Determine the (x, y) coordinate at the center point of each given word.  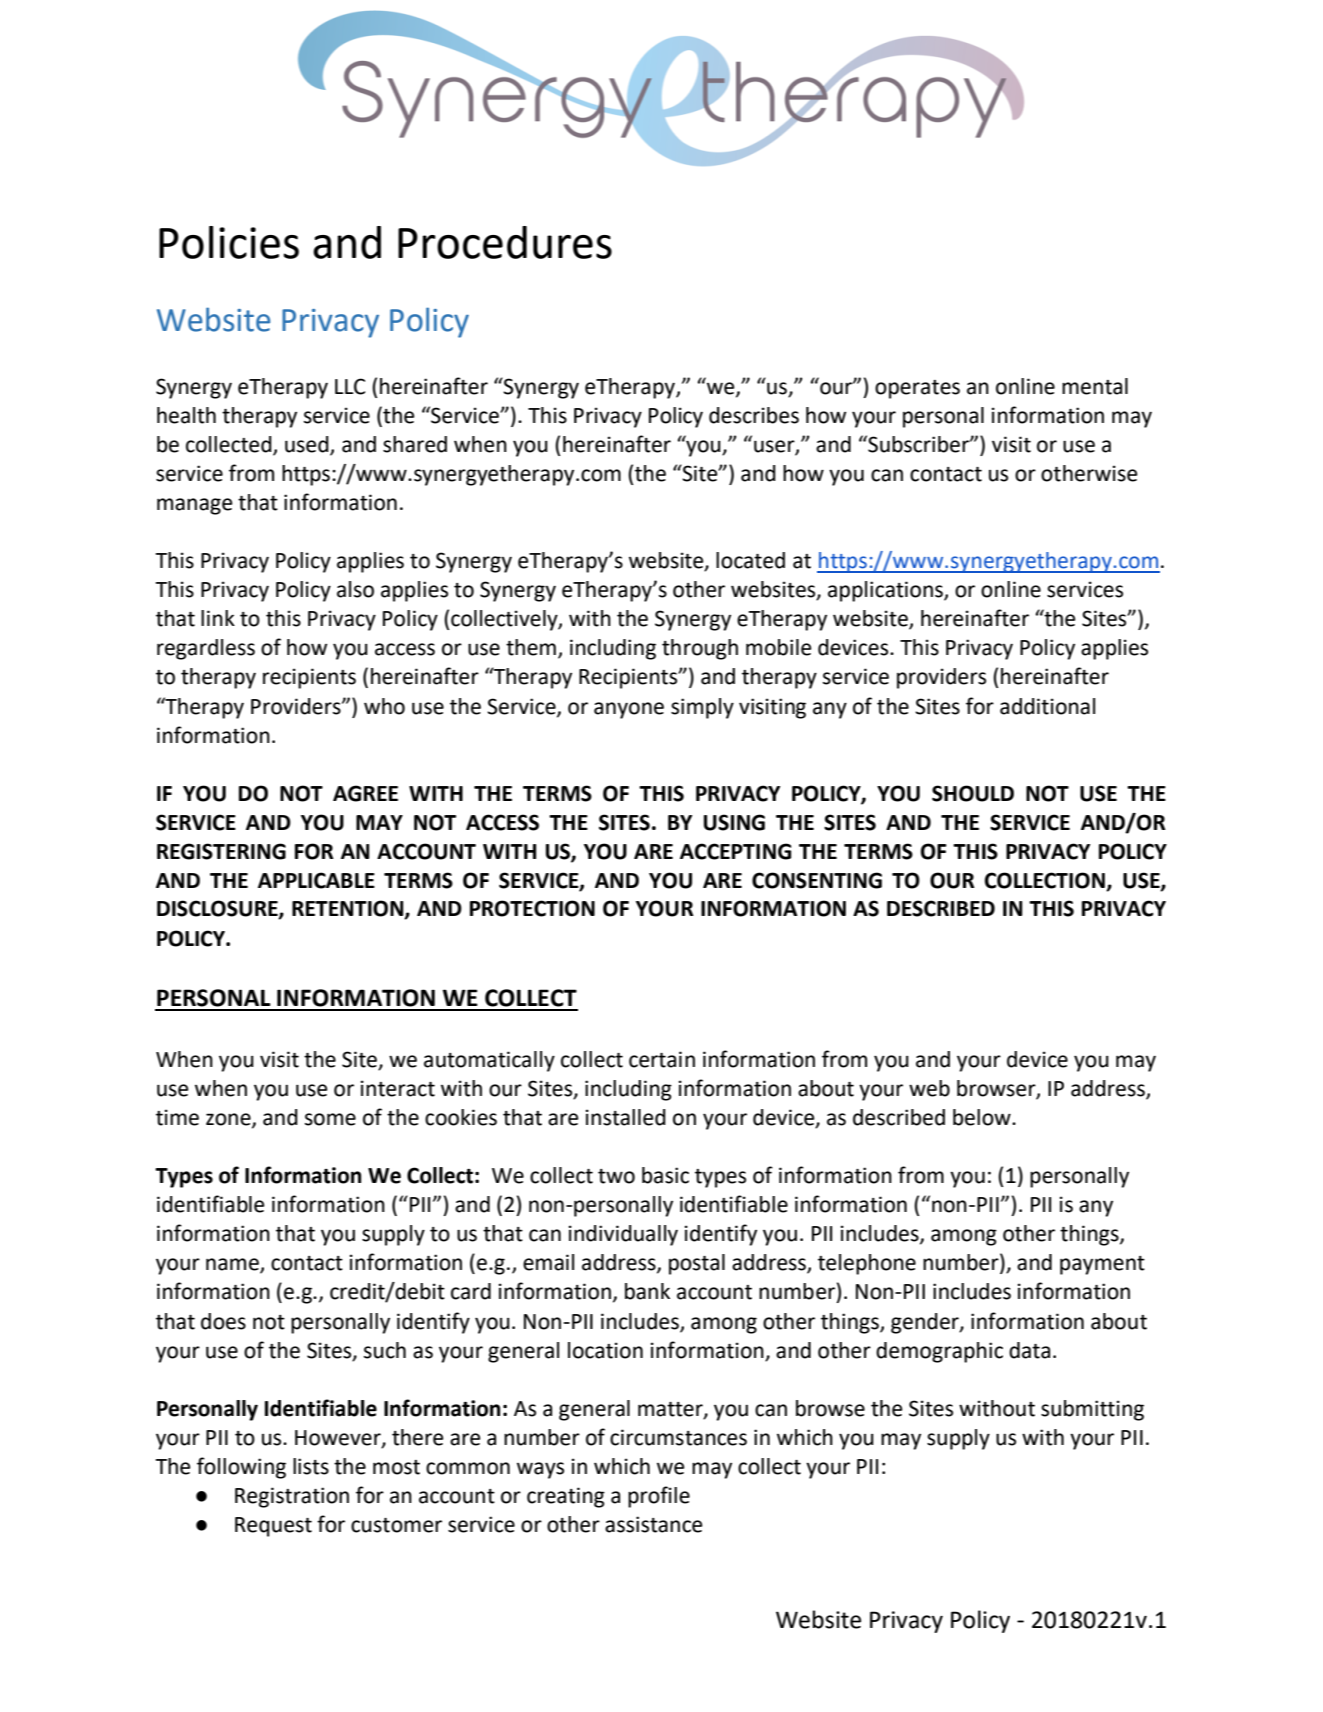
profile (659, 1497)
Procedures (505, 242)
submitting (1092, 1410)
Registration (292, 1497)
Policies (229, 242)
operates (917, 389)
